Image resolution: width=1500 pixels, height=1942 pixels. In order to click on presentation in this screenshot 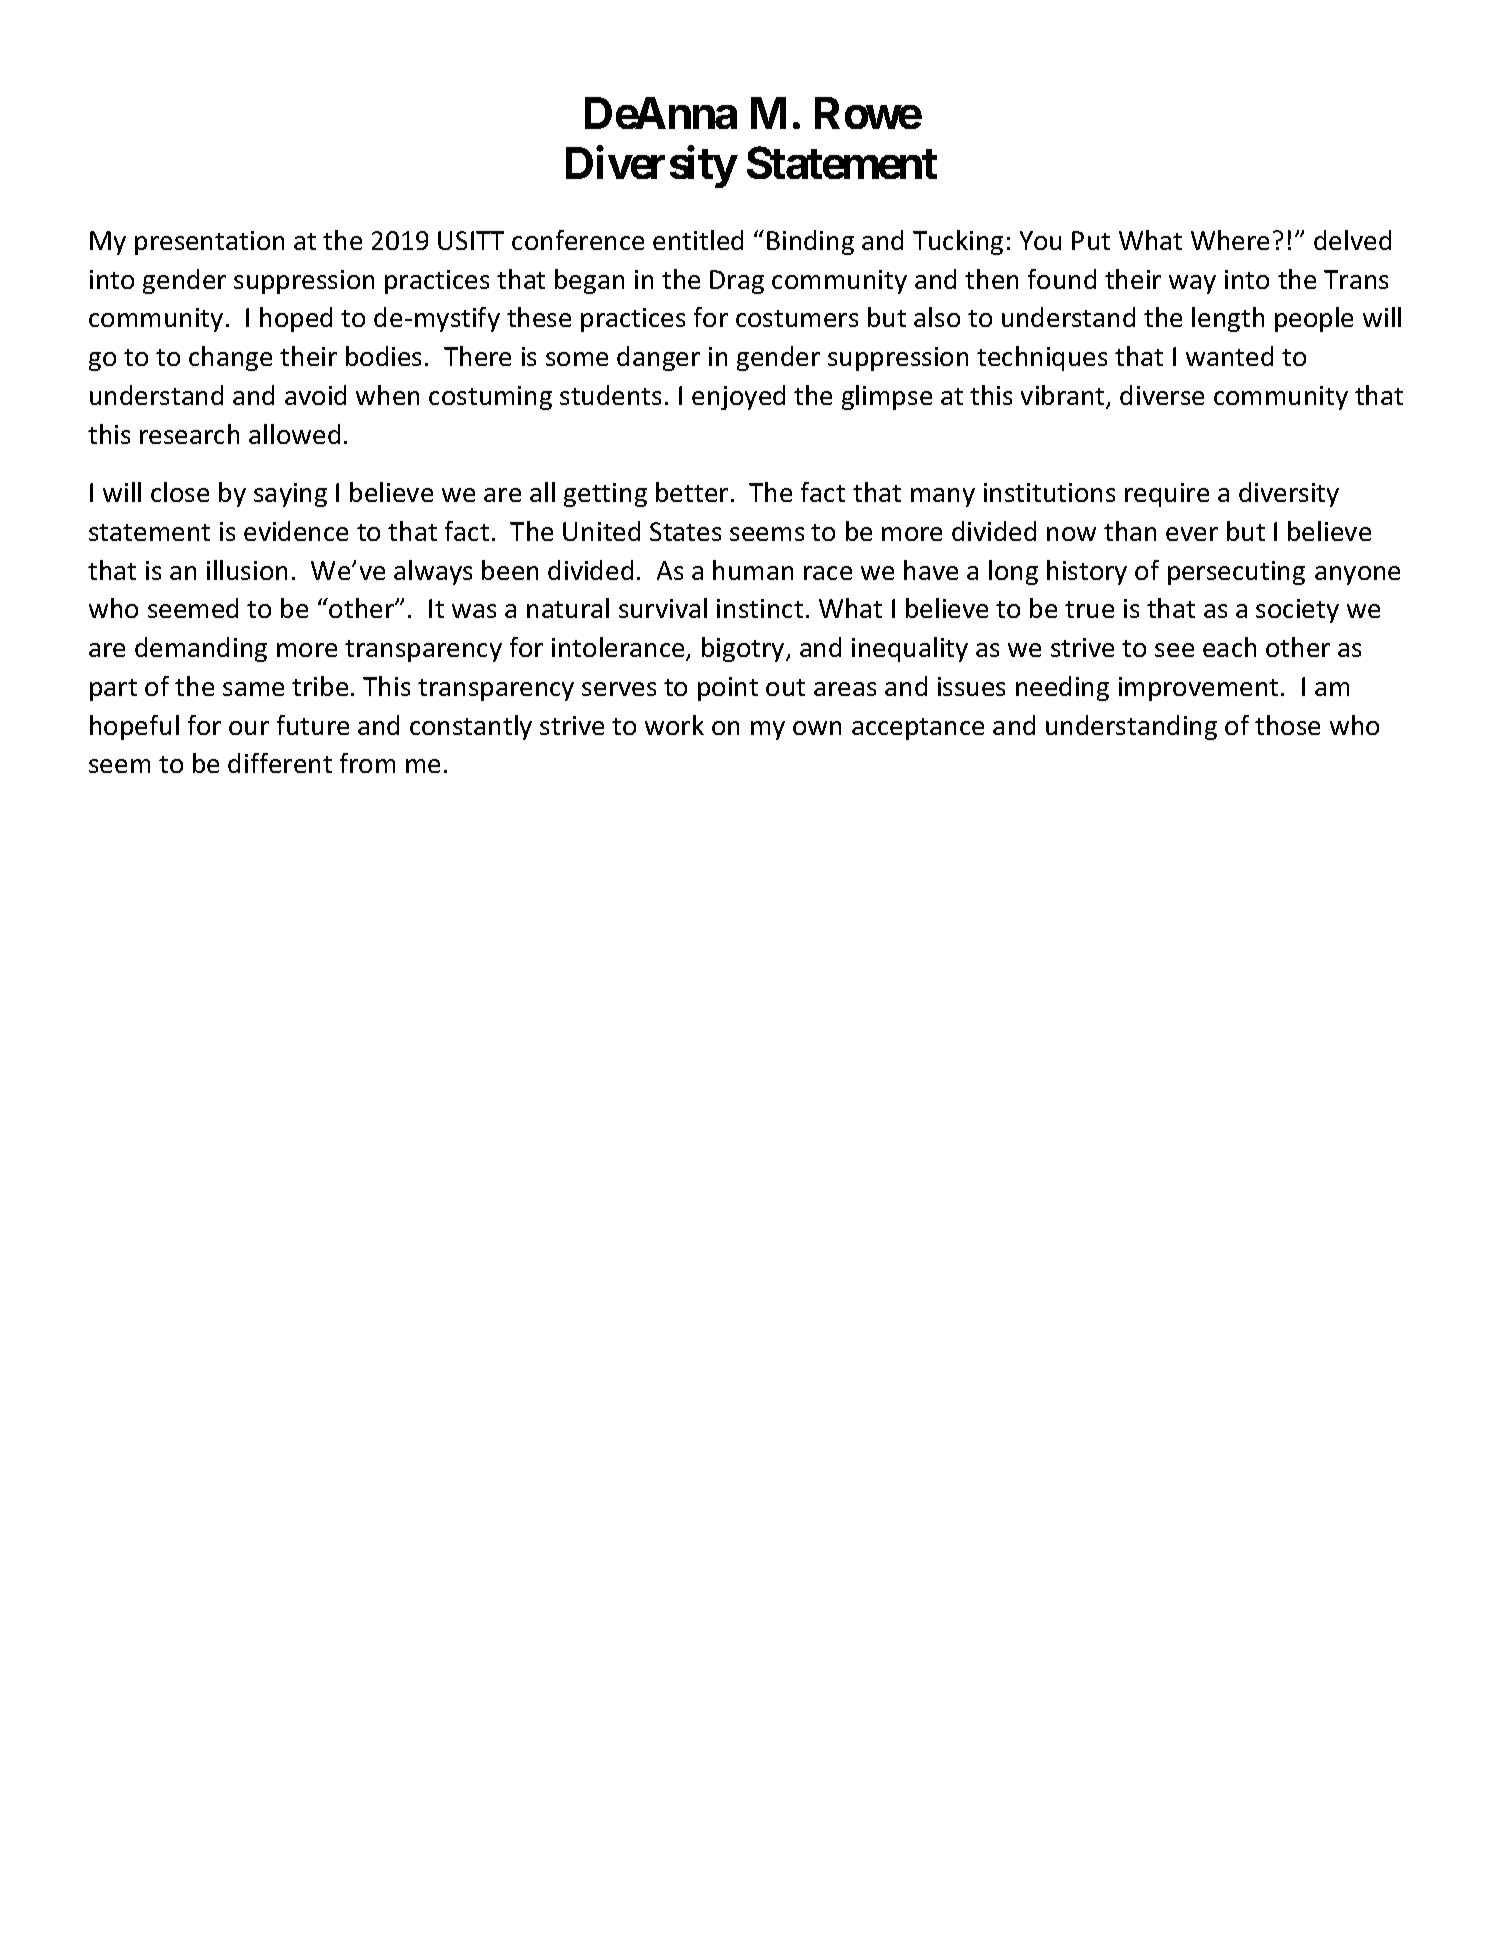, I will do `click(209, 243)`.
